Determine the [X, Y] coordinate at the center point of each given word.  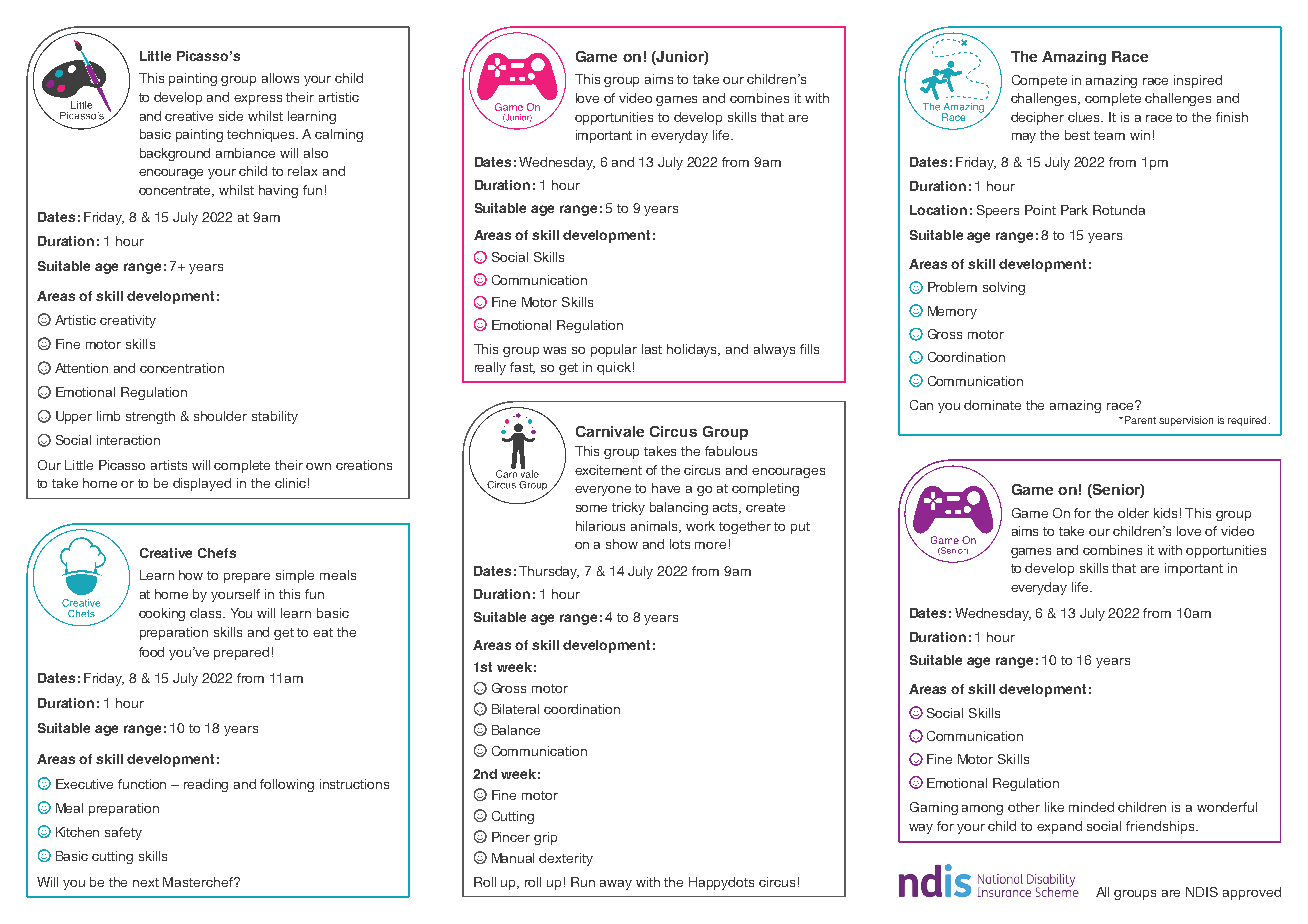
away [616, 885]
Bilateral [515, 709]
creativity [128, 321]
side [231, 116]
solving [1004, 288]
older [1133, 513]
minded [1091, 807]
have [666, 488]
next [146, 882]
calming [339, 135]
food [151, 652]
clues [1085, 117]
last [652, 349]
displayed [202, 484]
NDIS [1202, 892]
